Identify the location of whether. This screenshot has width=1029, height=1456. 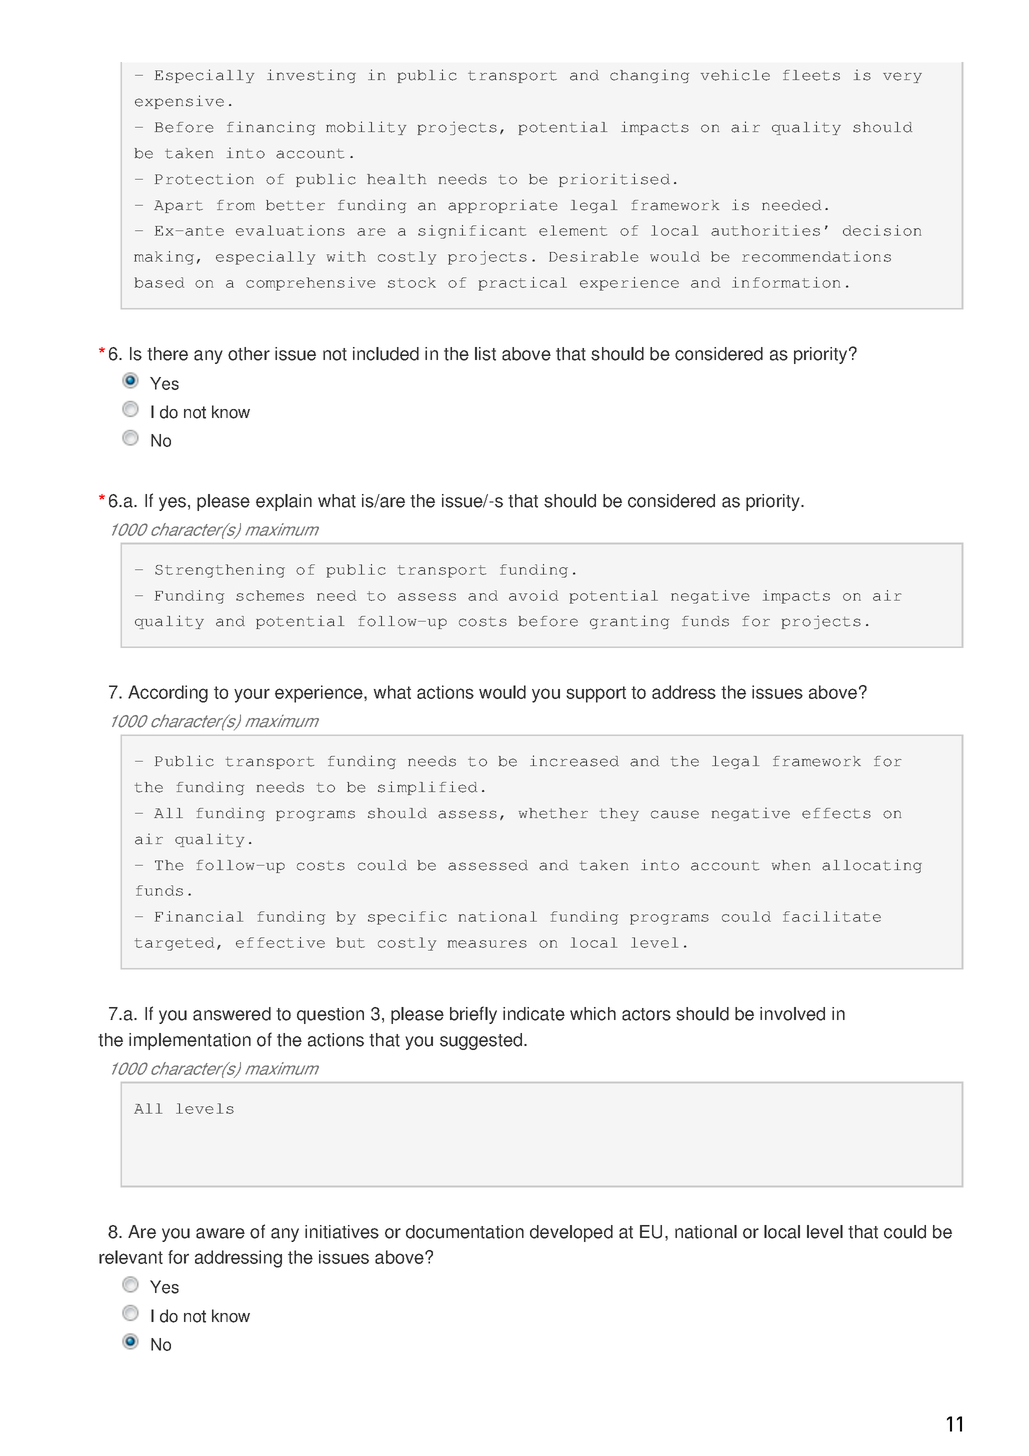
(553, 813).
